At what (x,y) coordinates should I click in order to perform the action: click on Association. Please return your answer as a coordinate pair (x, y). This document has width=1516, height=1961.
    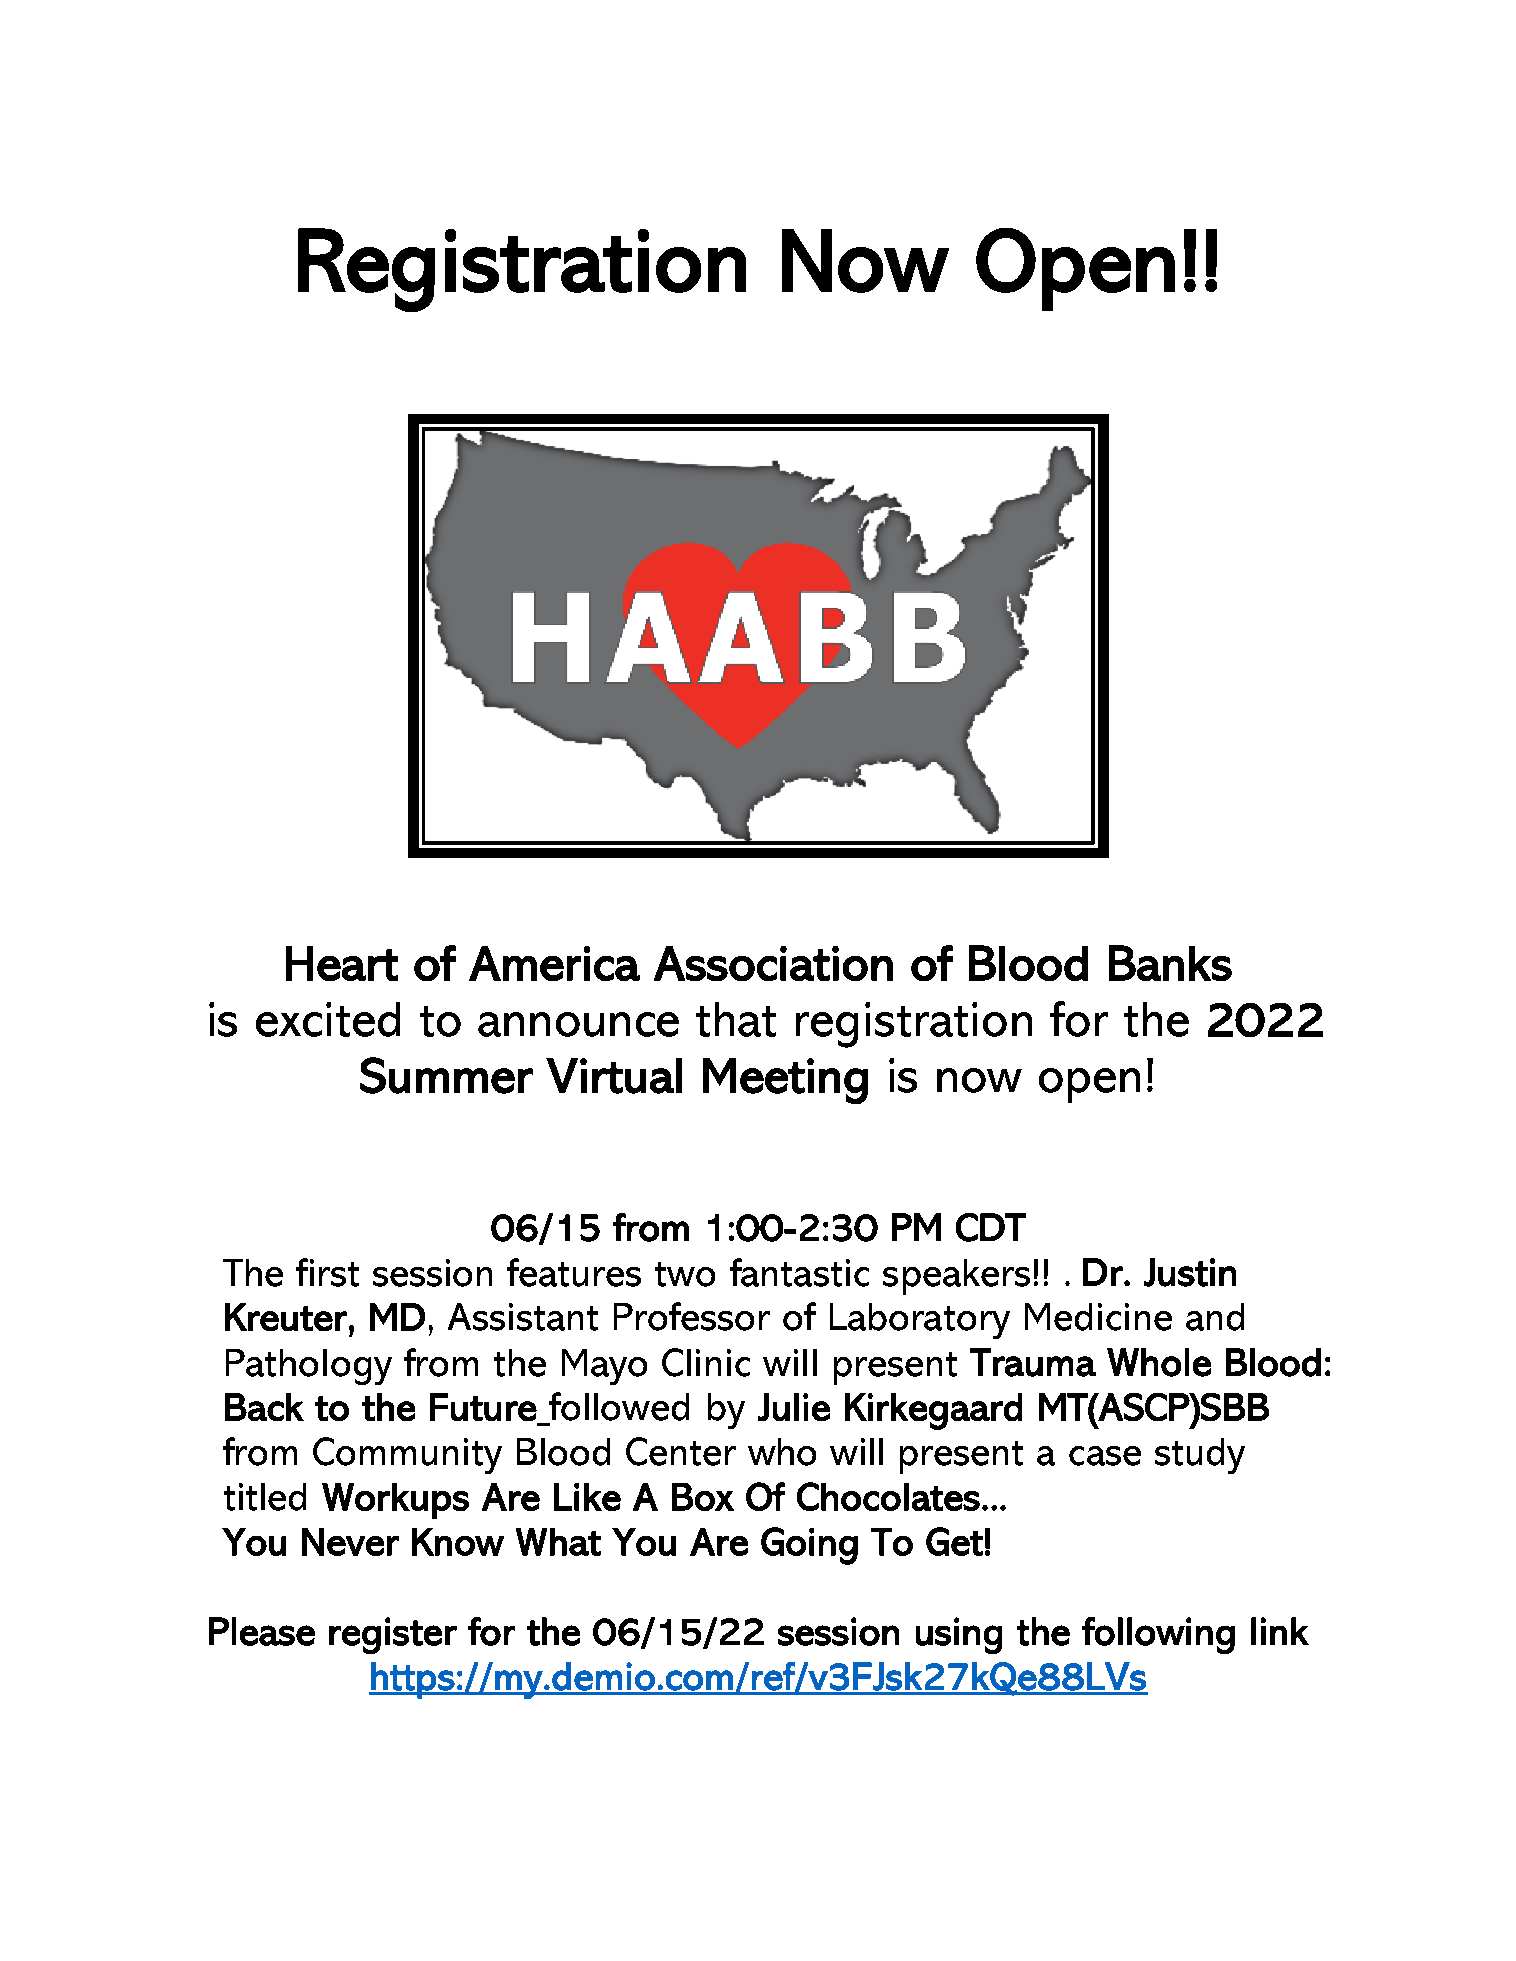
    Looking at the image, I should click on (773, 963).
